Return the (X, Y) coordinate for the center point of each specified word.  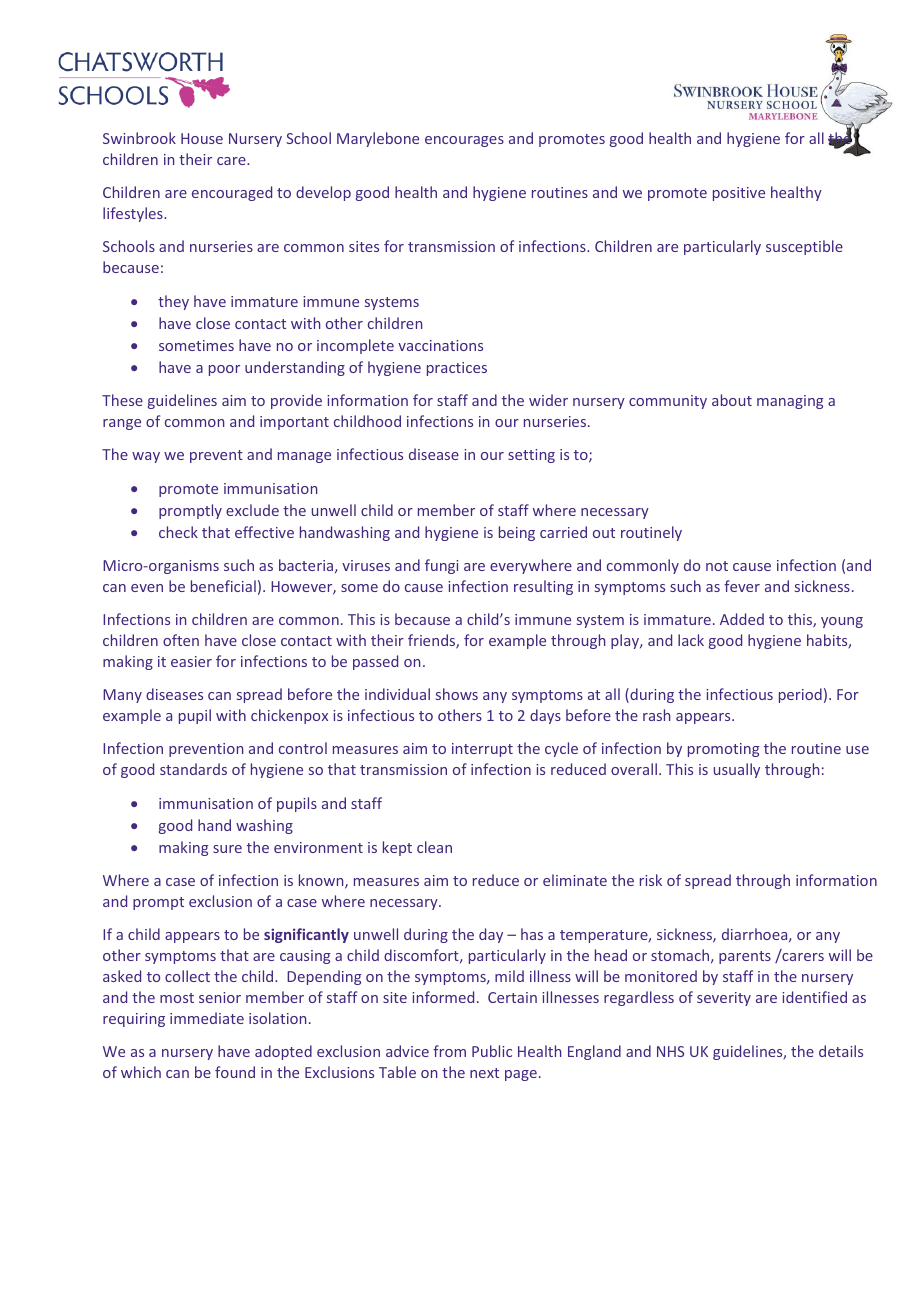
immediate (207, 1018)
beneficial (223, 586)
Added (742, 619)
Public (492, 1051)
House (202, 138)
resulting (543, 587)
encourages (464, 141)
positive (739, 194)
